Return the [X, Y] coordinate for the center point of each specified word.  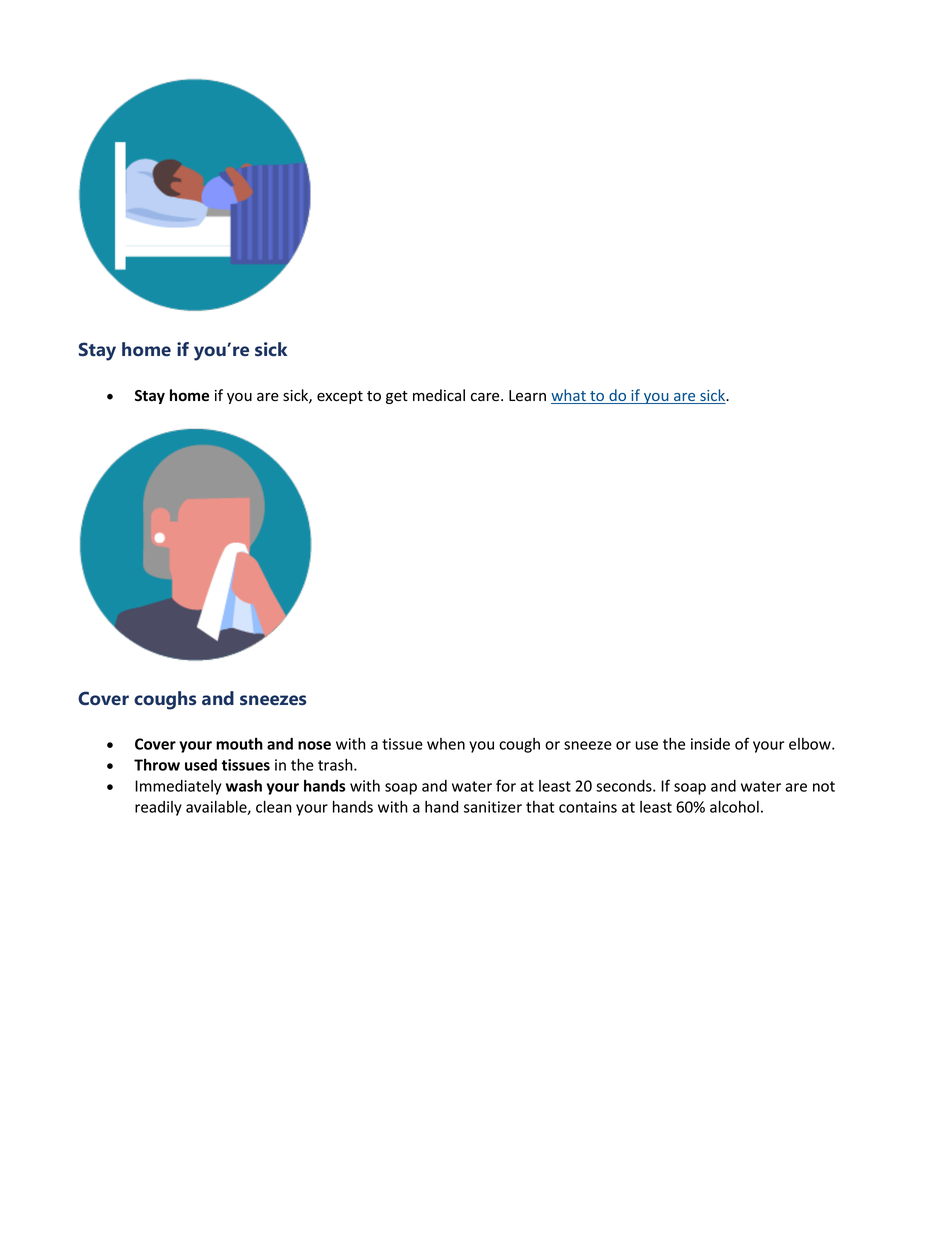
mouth [239, 744]
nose [314, 745]
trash [336, 765]
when [446, 744]
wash [244, 785]
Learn [527, 396]
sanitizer [493, 807]
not [824, 786]
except [340, 397]
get [397, 397]
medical [439, 395]
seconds [625, 786]
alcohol [734, 806]
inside [710, 744]
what [569, 396]
